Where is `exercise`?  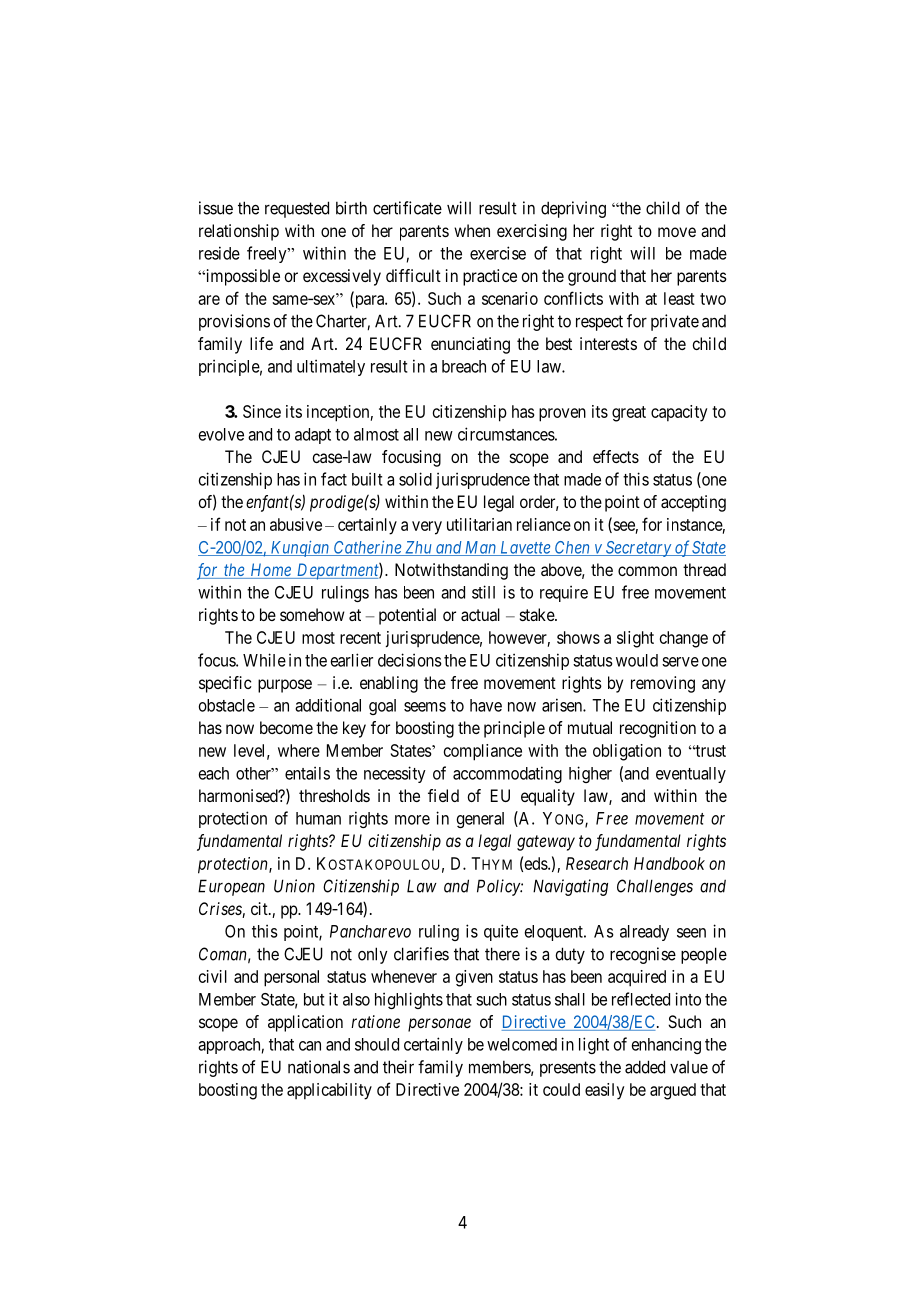 exercise is located at coordinates (498, 253).
